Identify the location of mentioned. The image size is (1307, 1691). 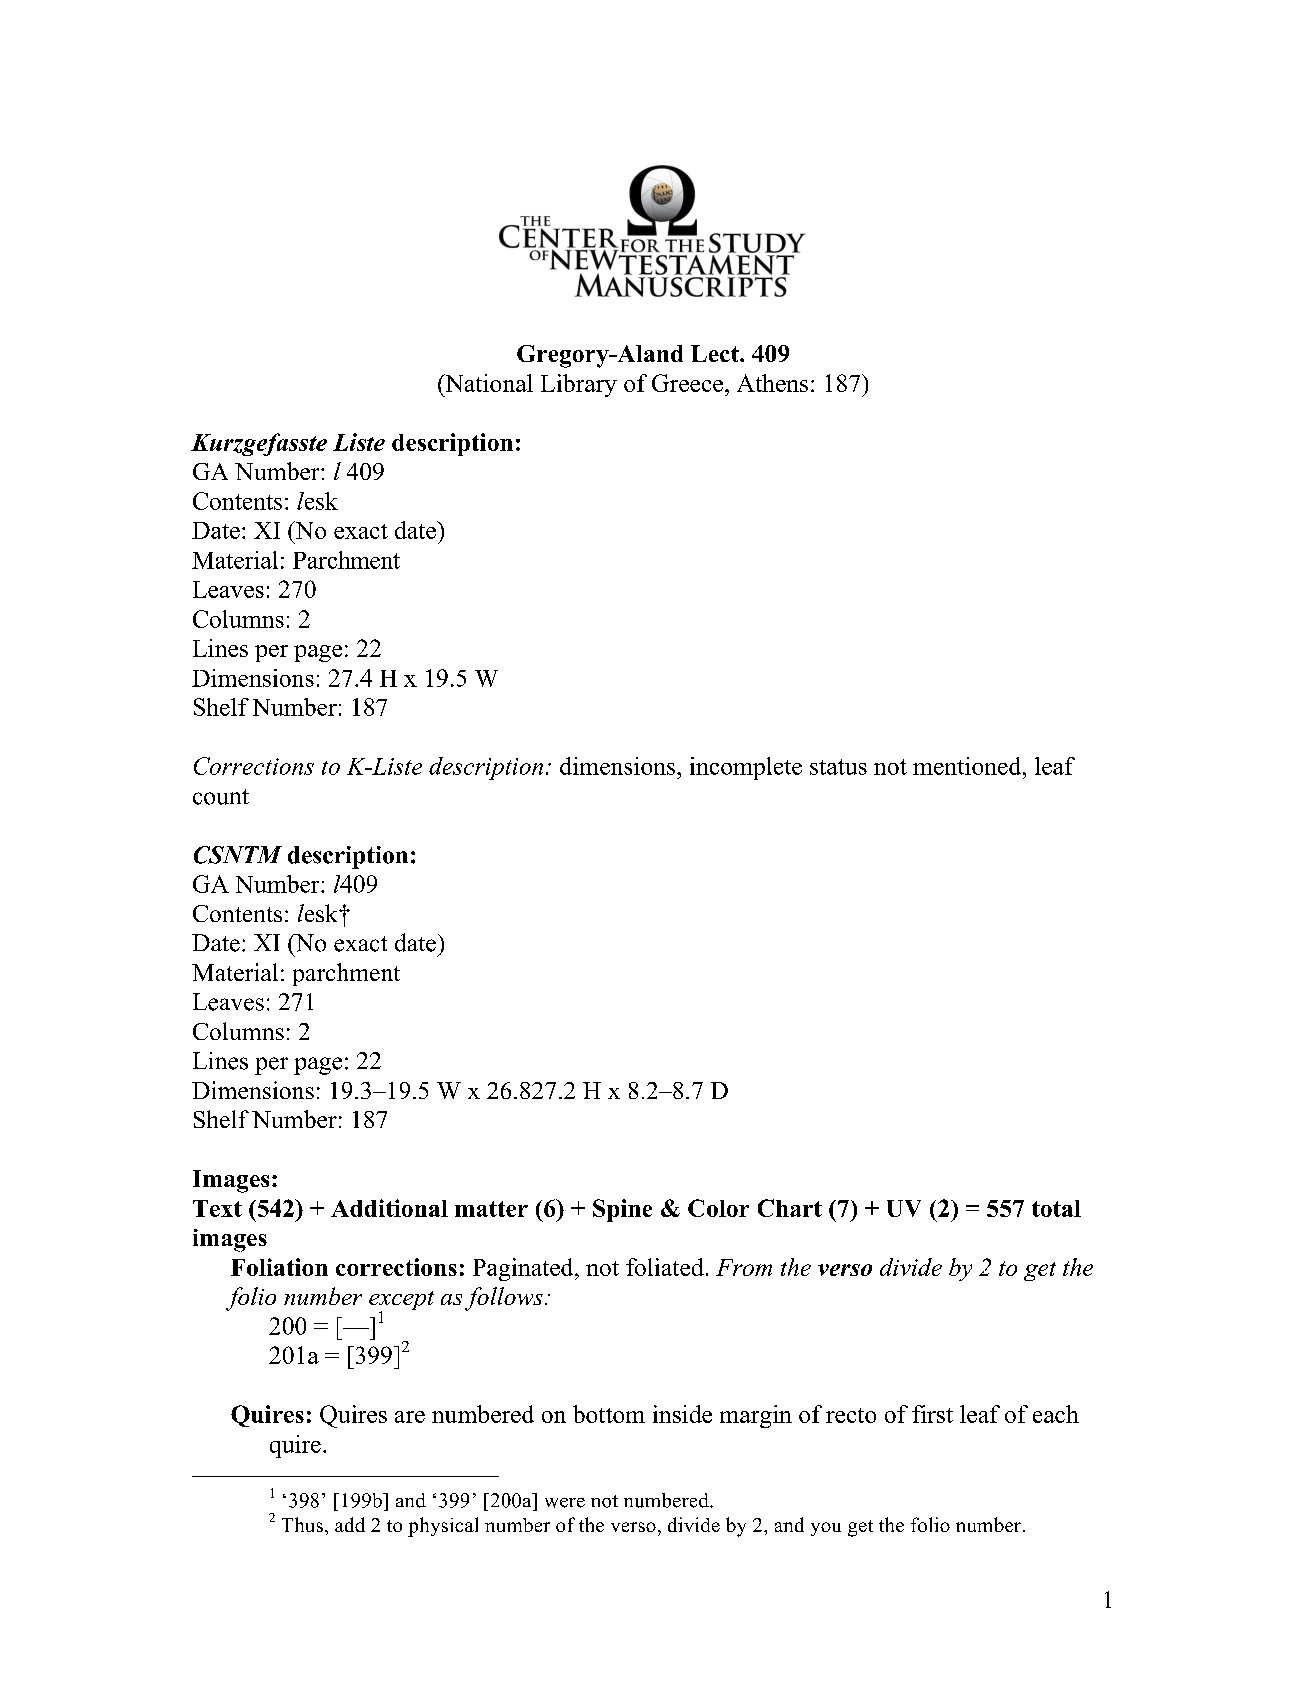
(968, 766).
